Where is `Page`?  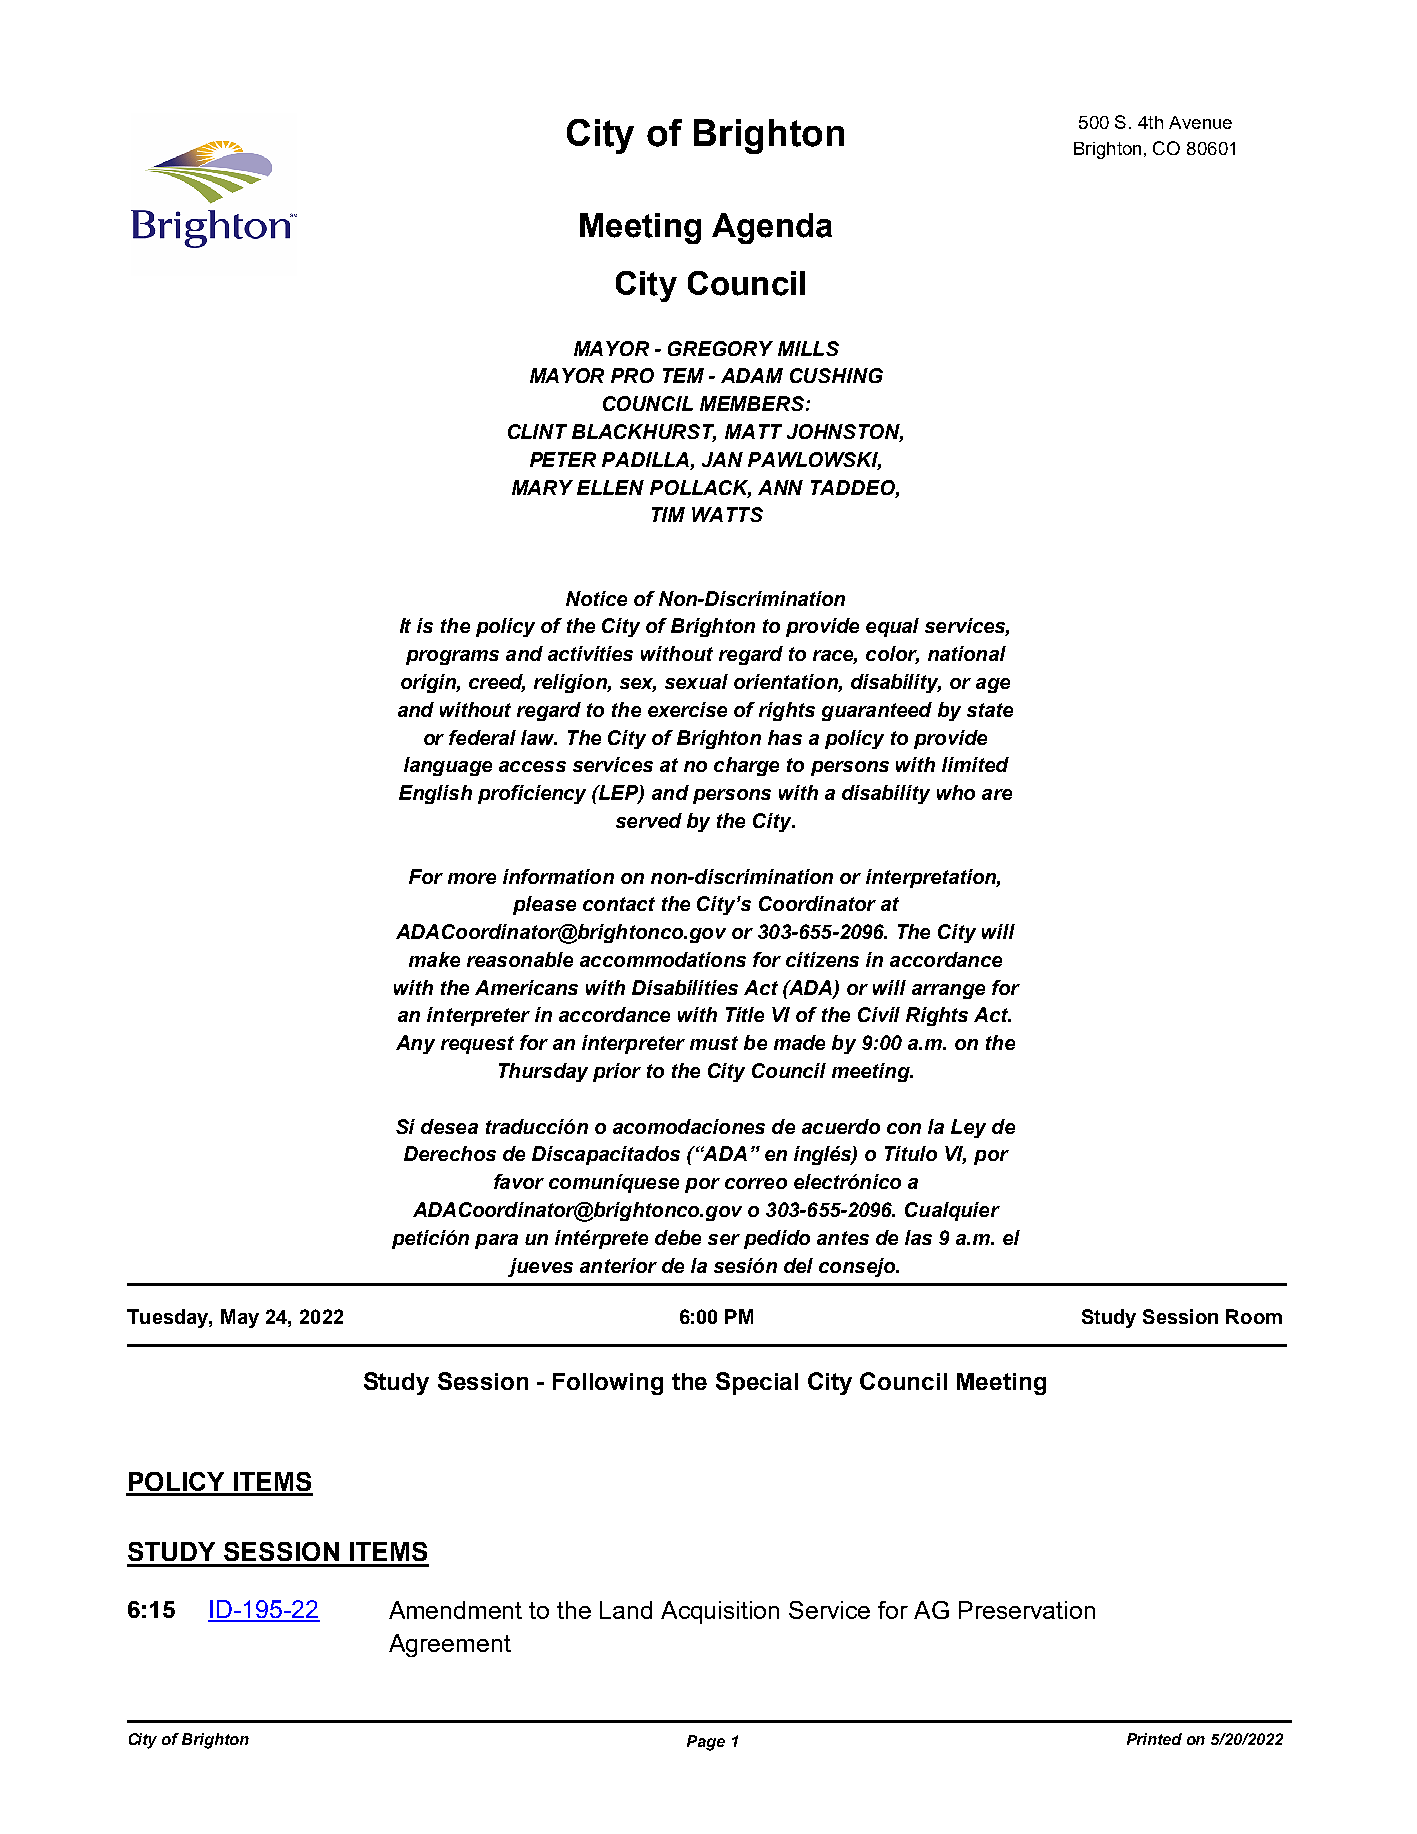
Page is located at coordinates (706, 1743).
